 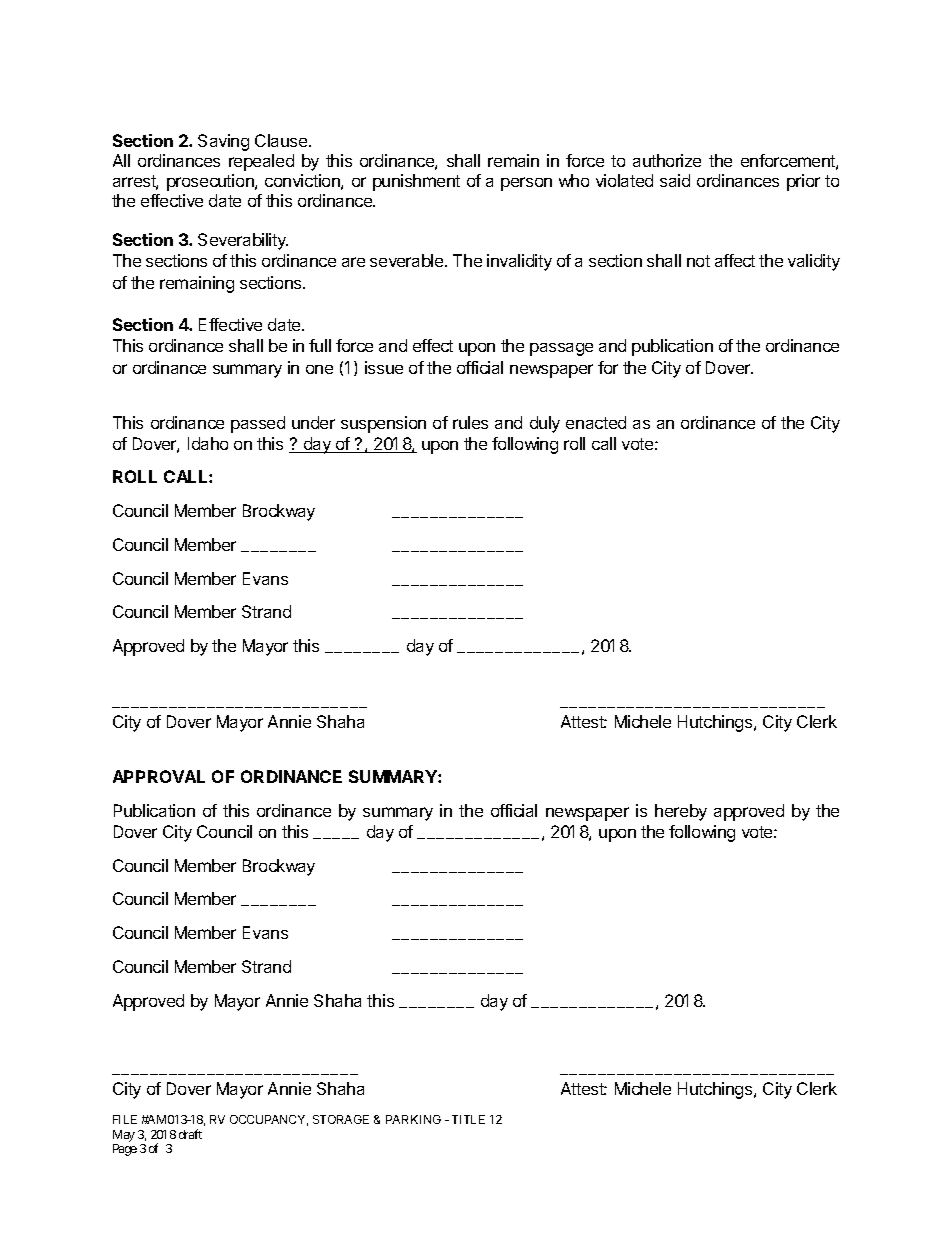 I want to click on draft, so click(x=190, y=1134).
